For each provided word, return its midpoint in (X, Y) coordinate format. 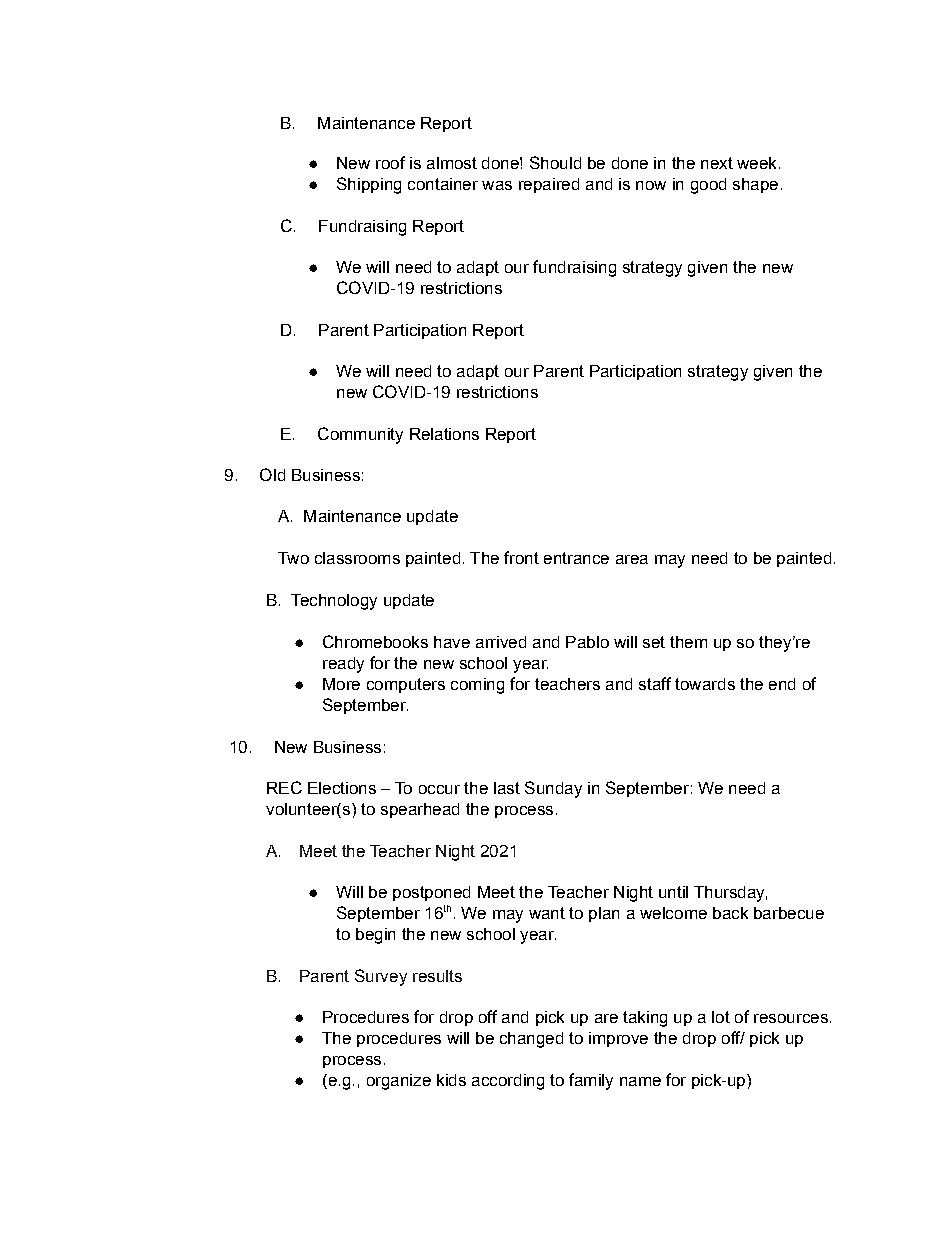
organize (399, 1082)
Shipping (369, 185)
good (708, 186)
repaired (549, 185)
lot (721, 1017)
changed (531, 1040)
